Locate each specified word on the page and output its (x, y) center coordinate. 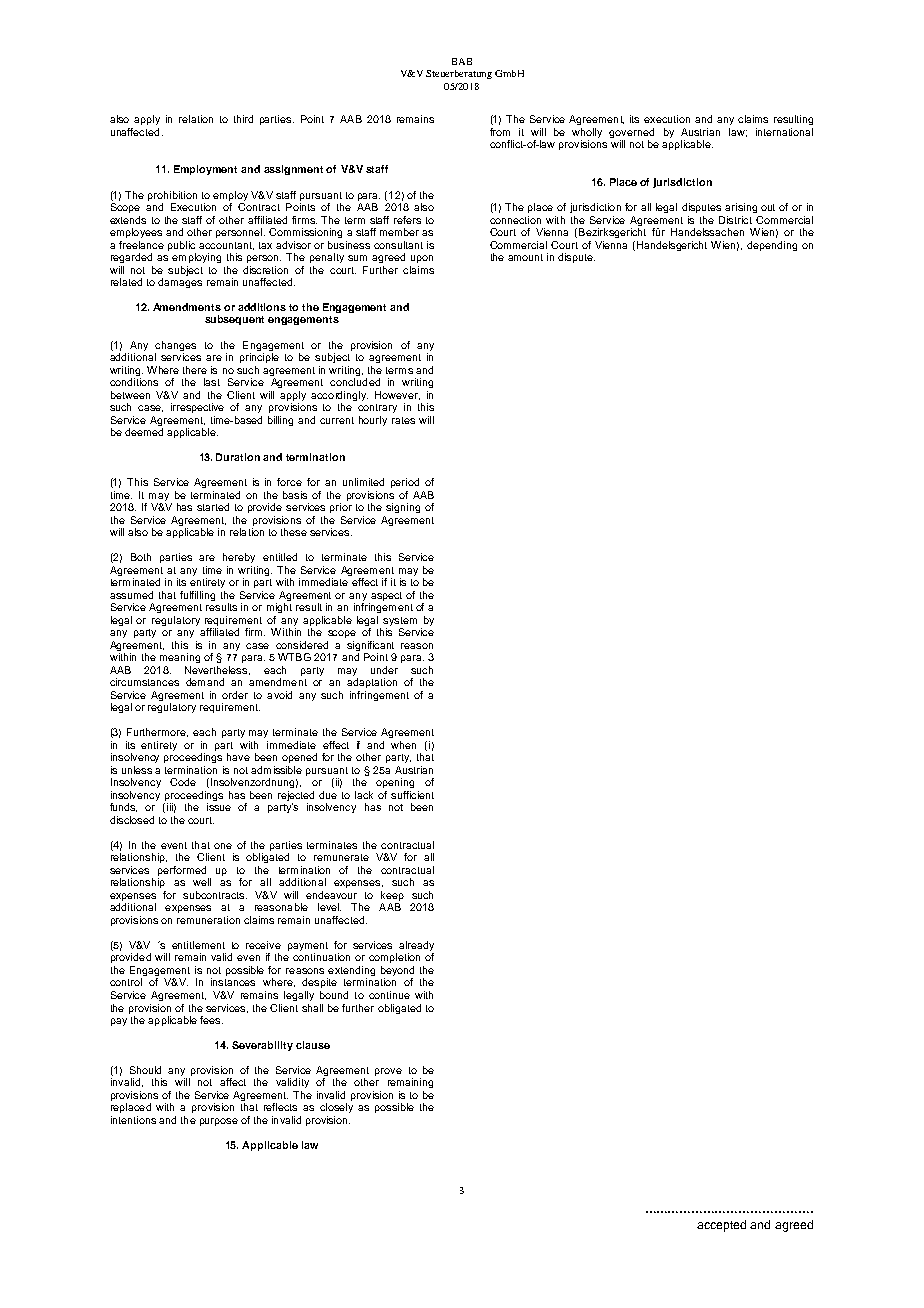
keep (392, 897)
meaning (180, 658)
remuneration (208, 920)
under (384, 670)
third (243, 119)
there (195, 370)
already (416, 947)
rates (403, 420)
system (400, 621)
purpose (219, 1122)
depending (772, 246)
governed (631, 134)
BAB (462, 61)
